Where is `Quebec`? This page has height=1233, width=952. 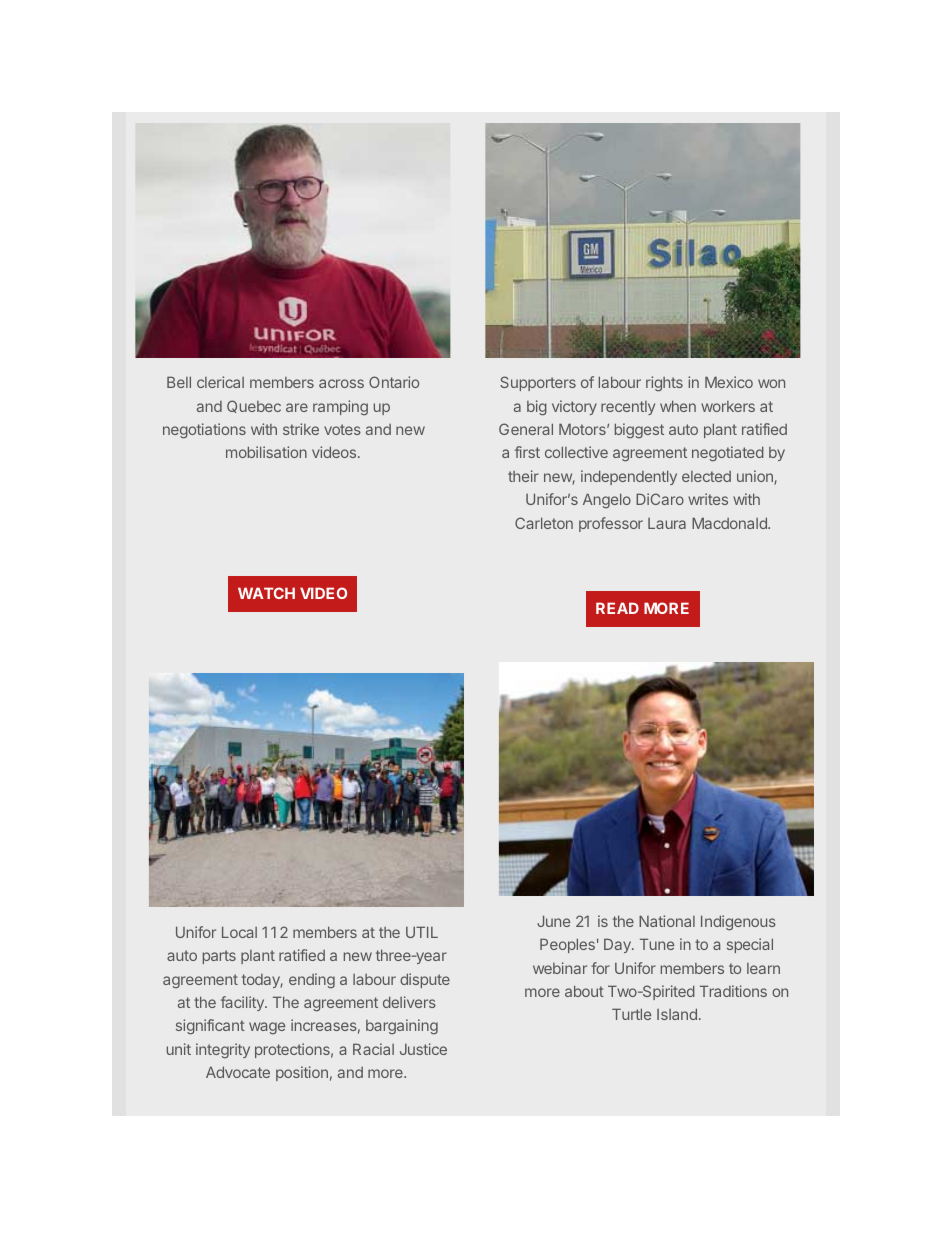
Quebec is located at coordinates (254, 406).
